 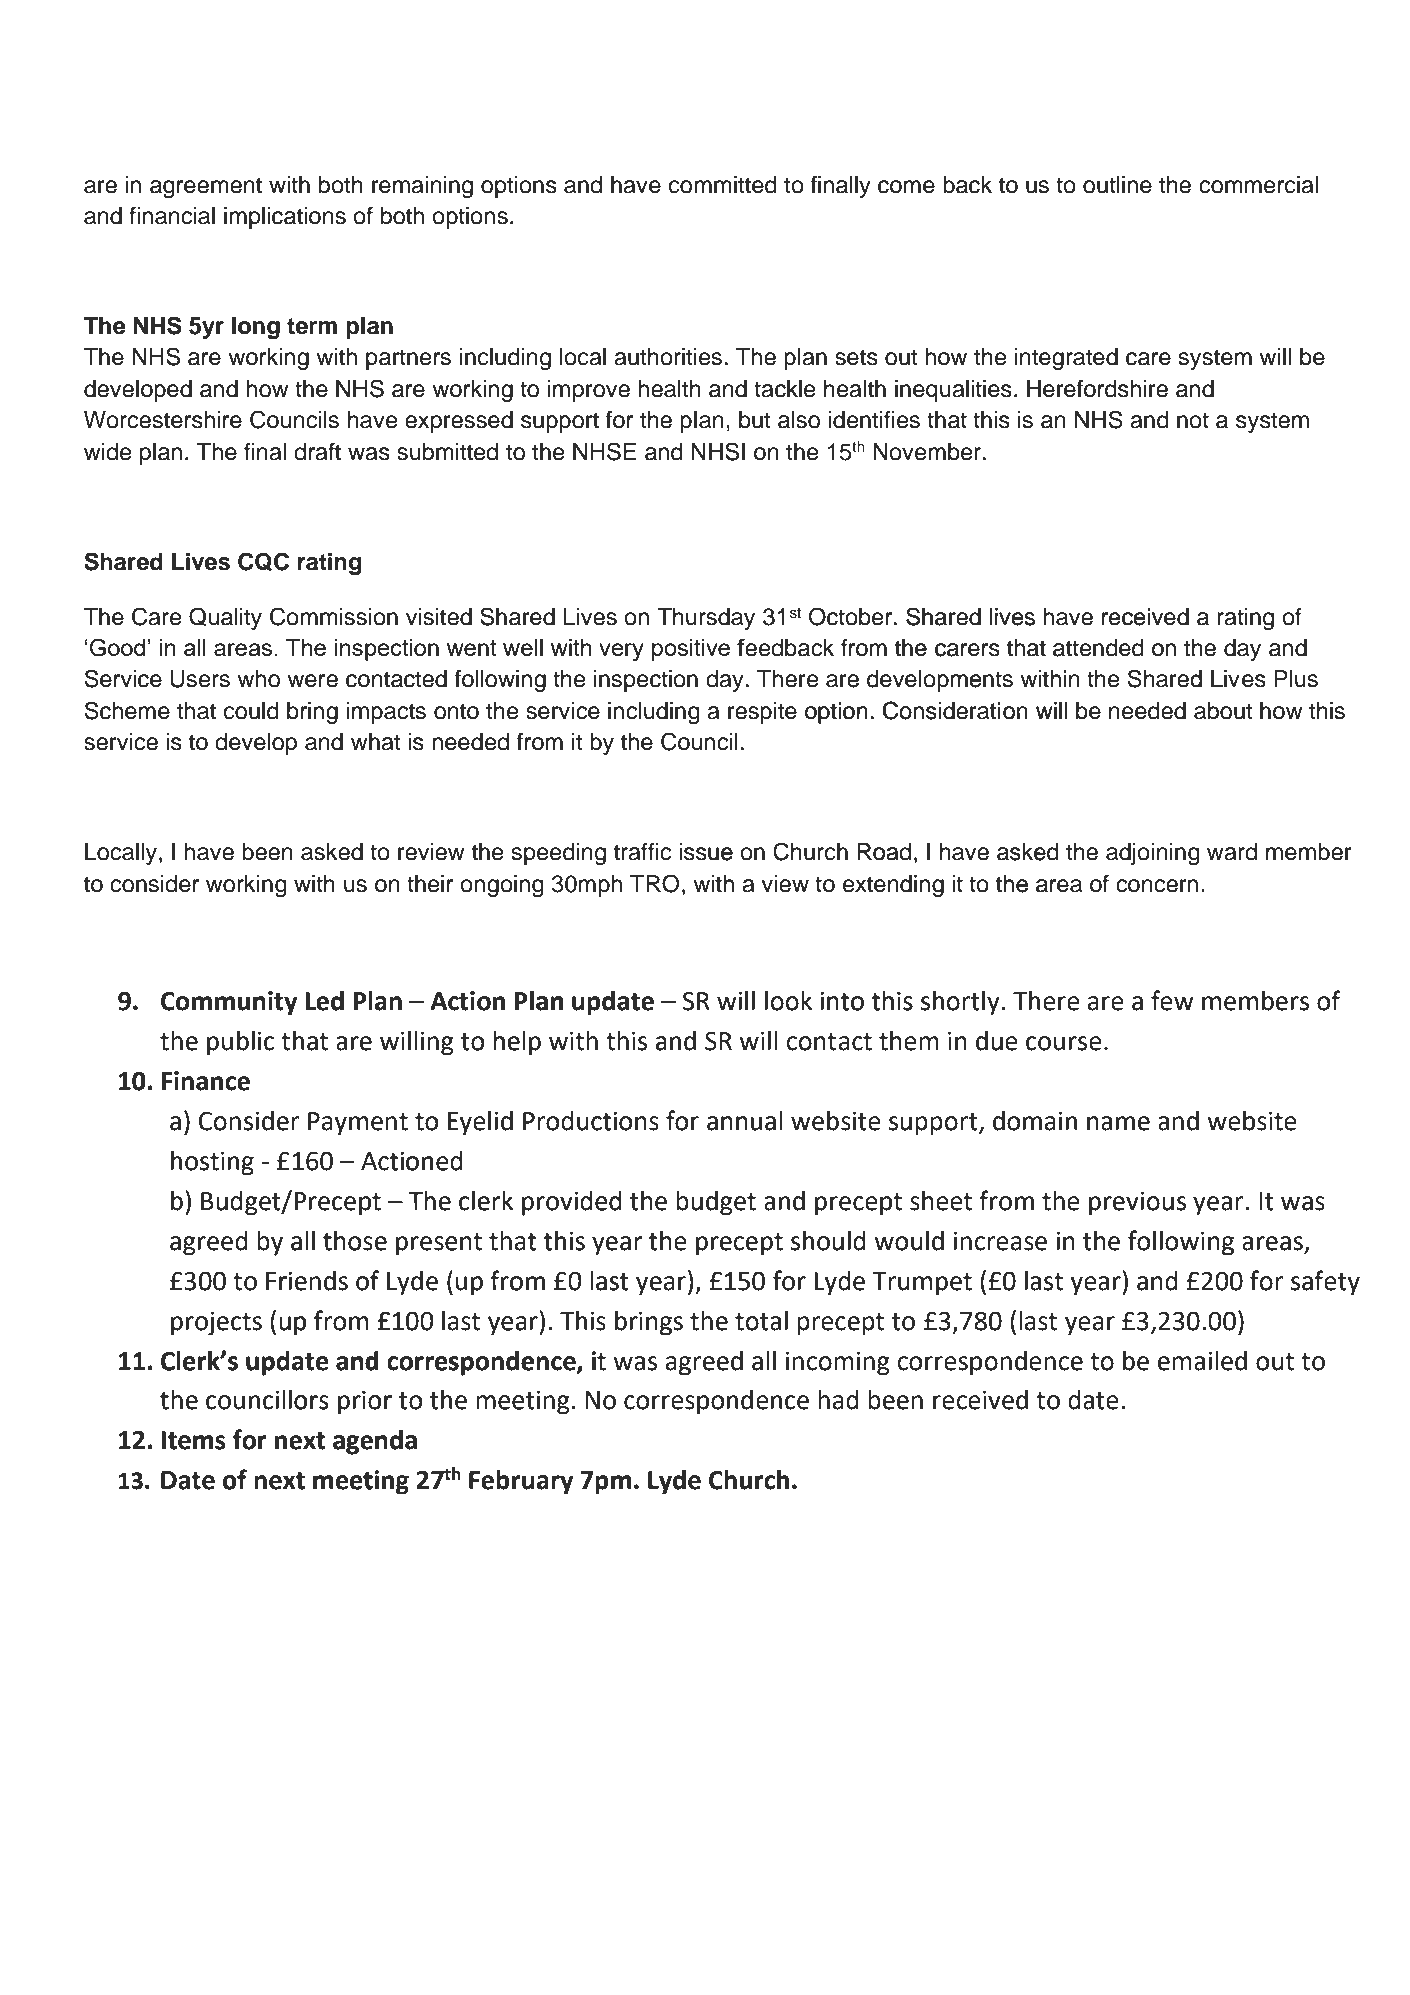 What do you see at coordinates (1172, 1000) in the document?
I see `few` at bounding box center [1172, 1000].
